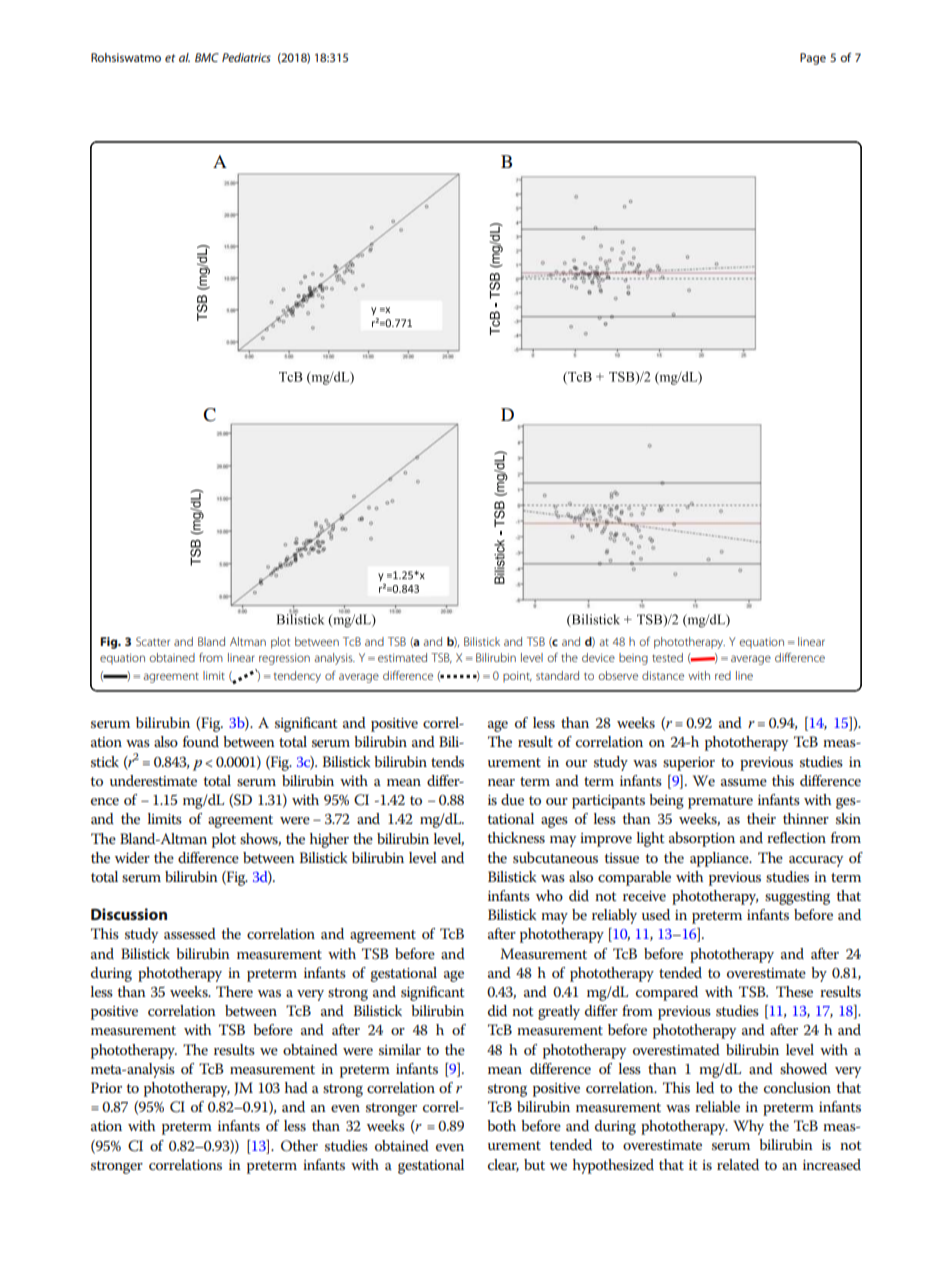 This page has width=952, height=1265. Describe the element at coordinates (598, 657) in the page. I see `device` at that location.
